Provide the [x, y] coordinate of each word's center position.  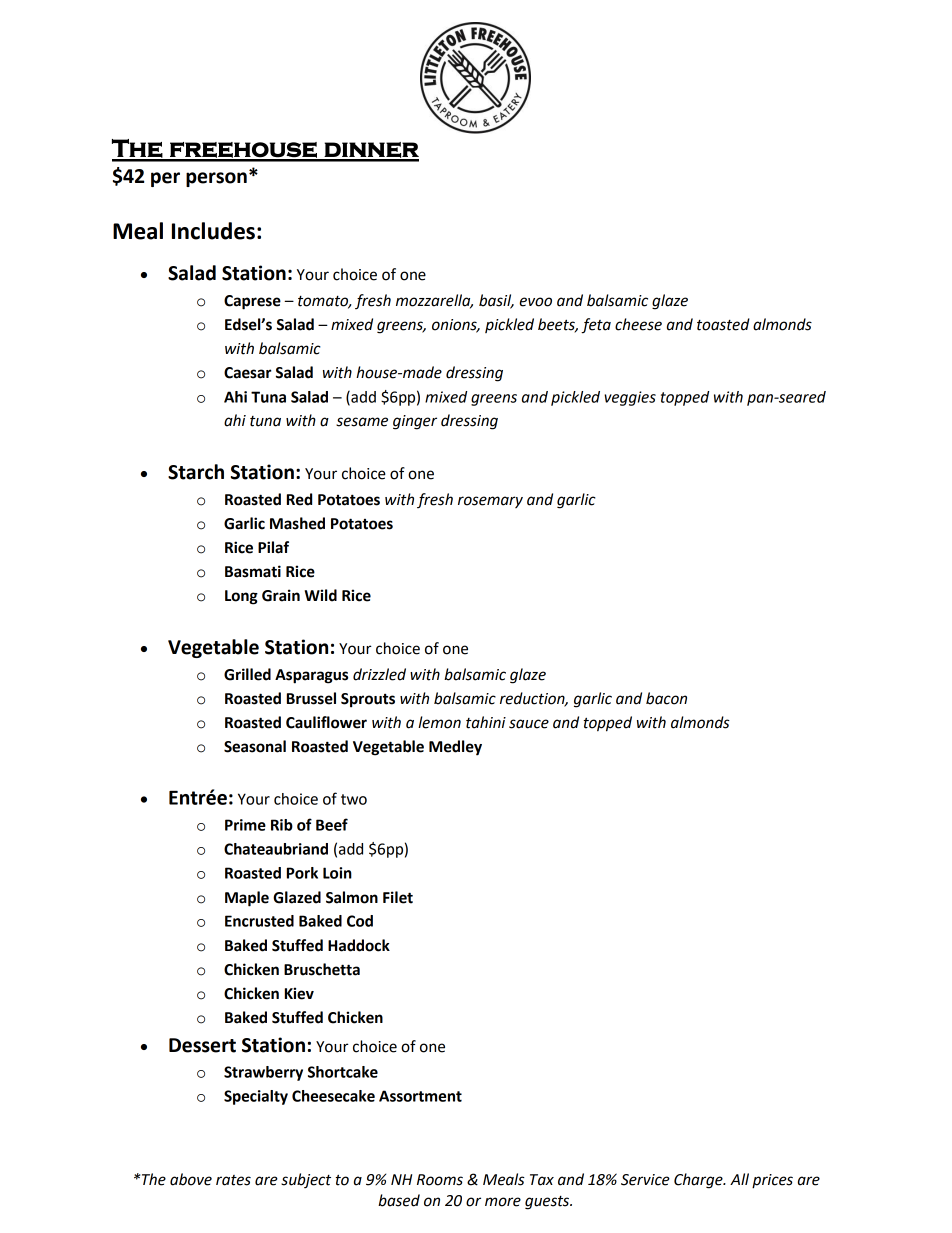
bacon [666, 698]
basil [496, 301]
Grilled [247, 674]
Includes [213, 231]
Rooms [440, 1180]
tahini [486, 722]
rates [233, 1180]
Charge [699, 1181]
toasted [723, 324]
